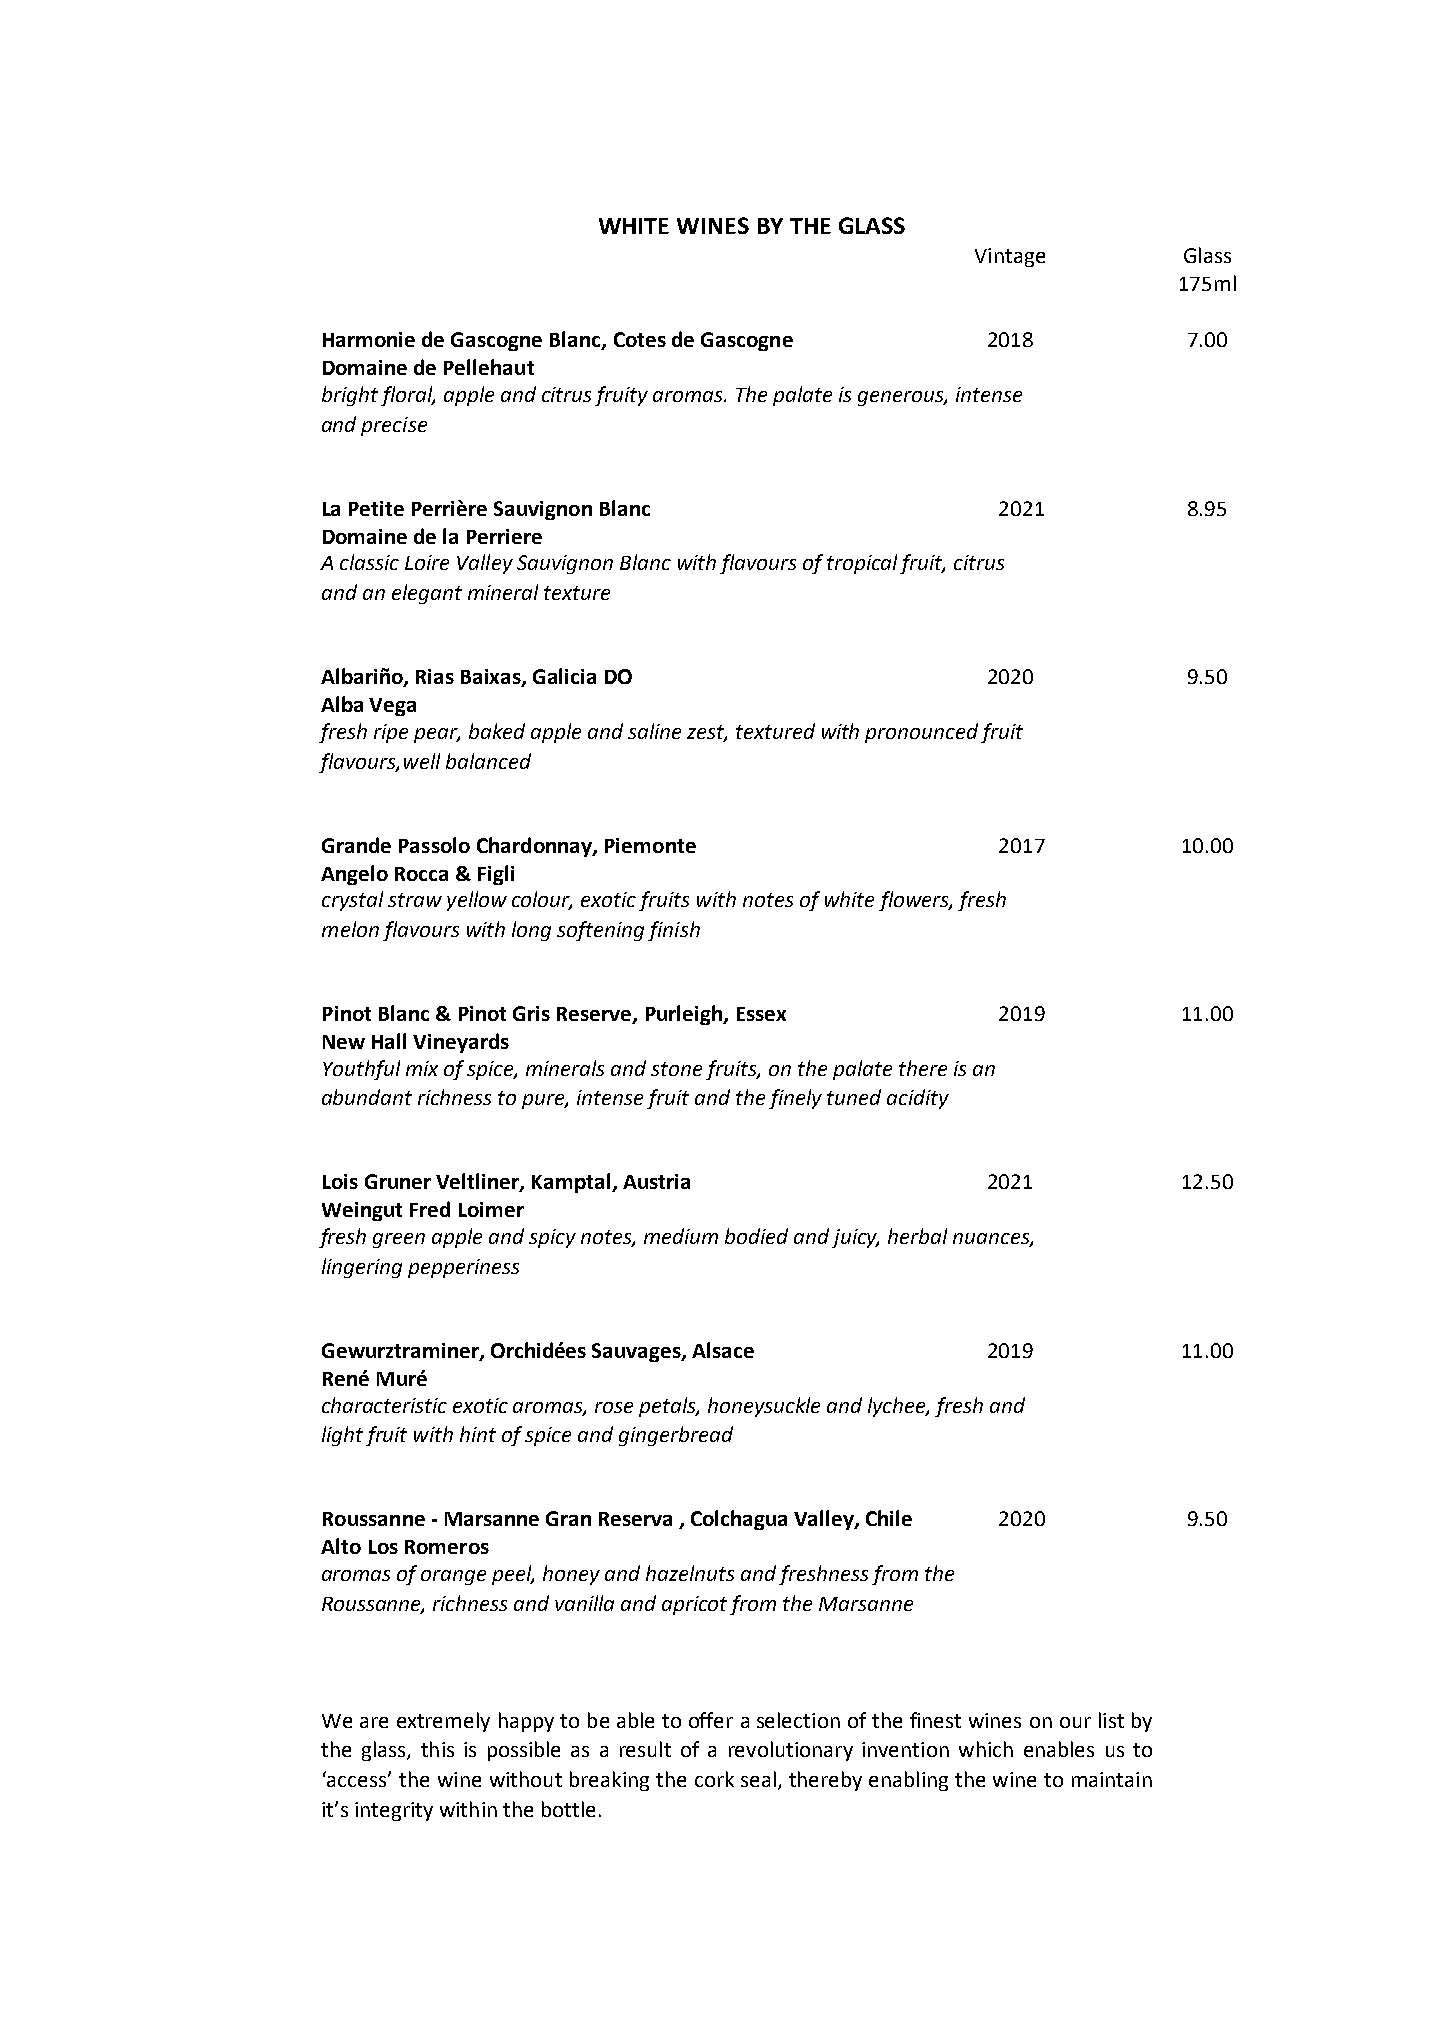  I want to click on Vintage, so click(1010, 257).
